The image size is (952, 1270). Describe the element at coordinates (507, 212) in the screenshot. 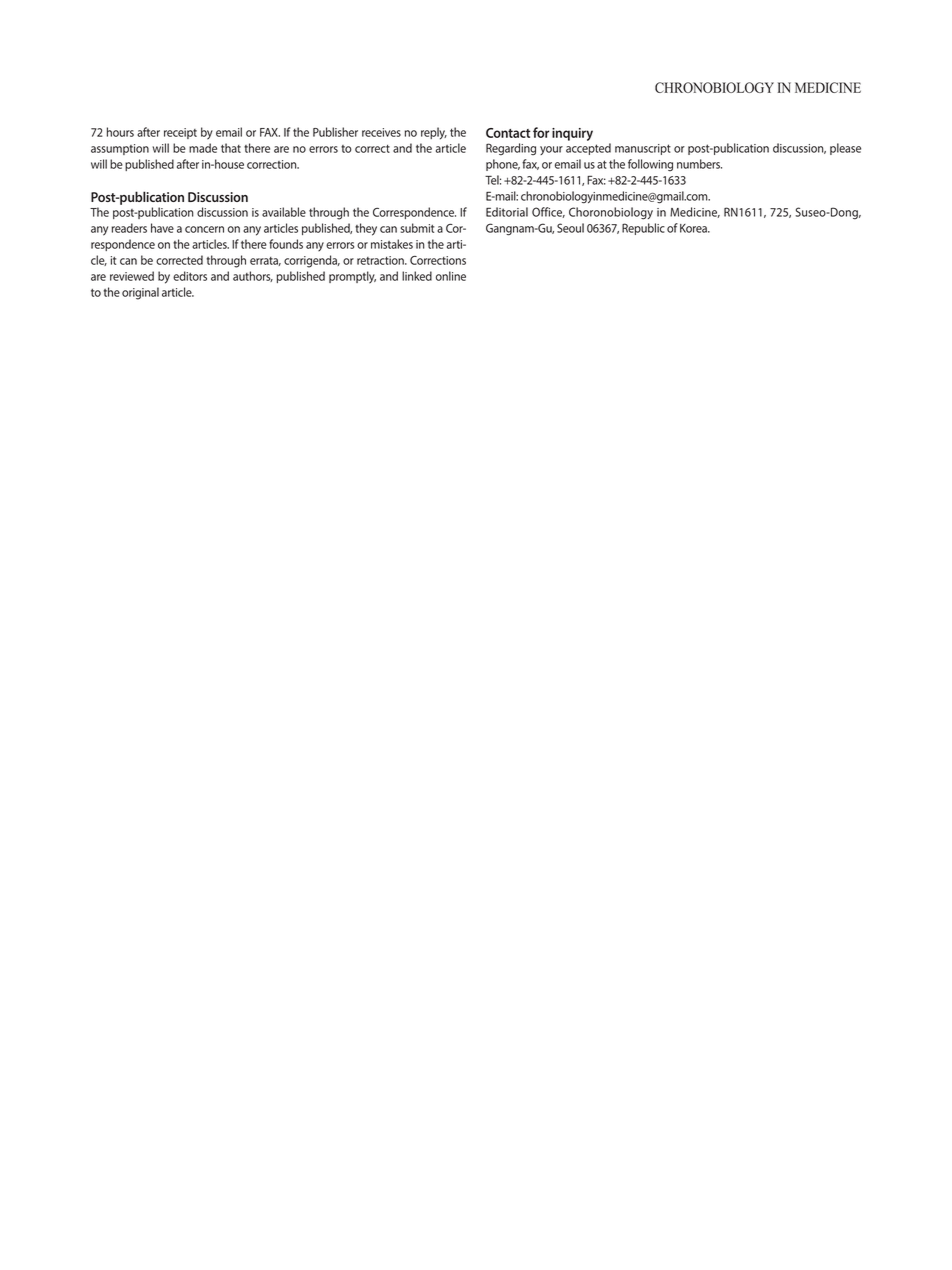

I see `Editorial` at that location.
